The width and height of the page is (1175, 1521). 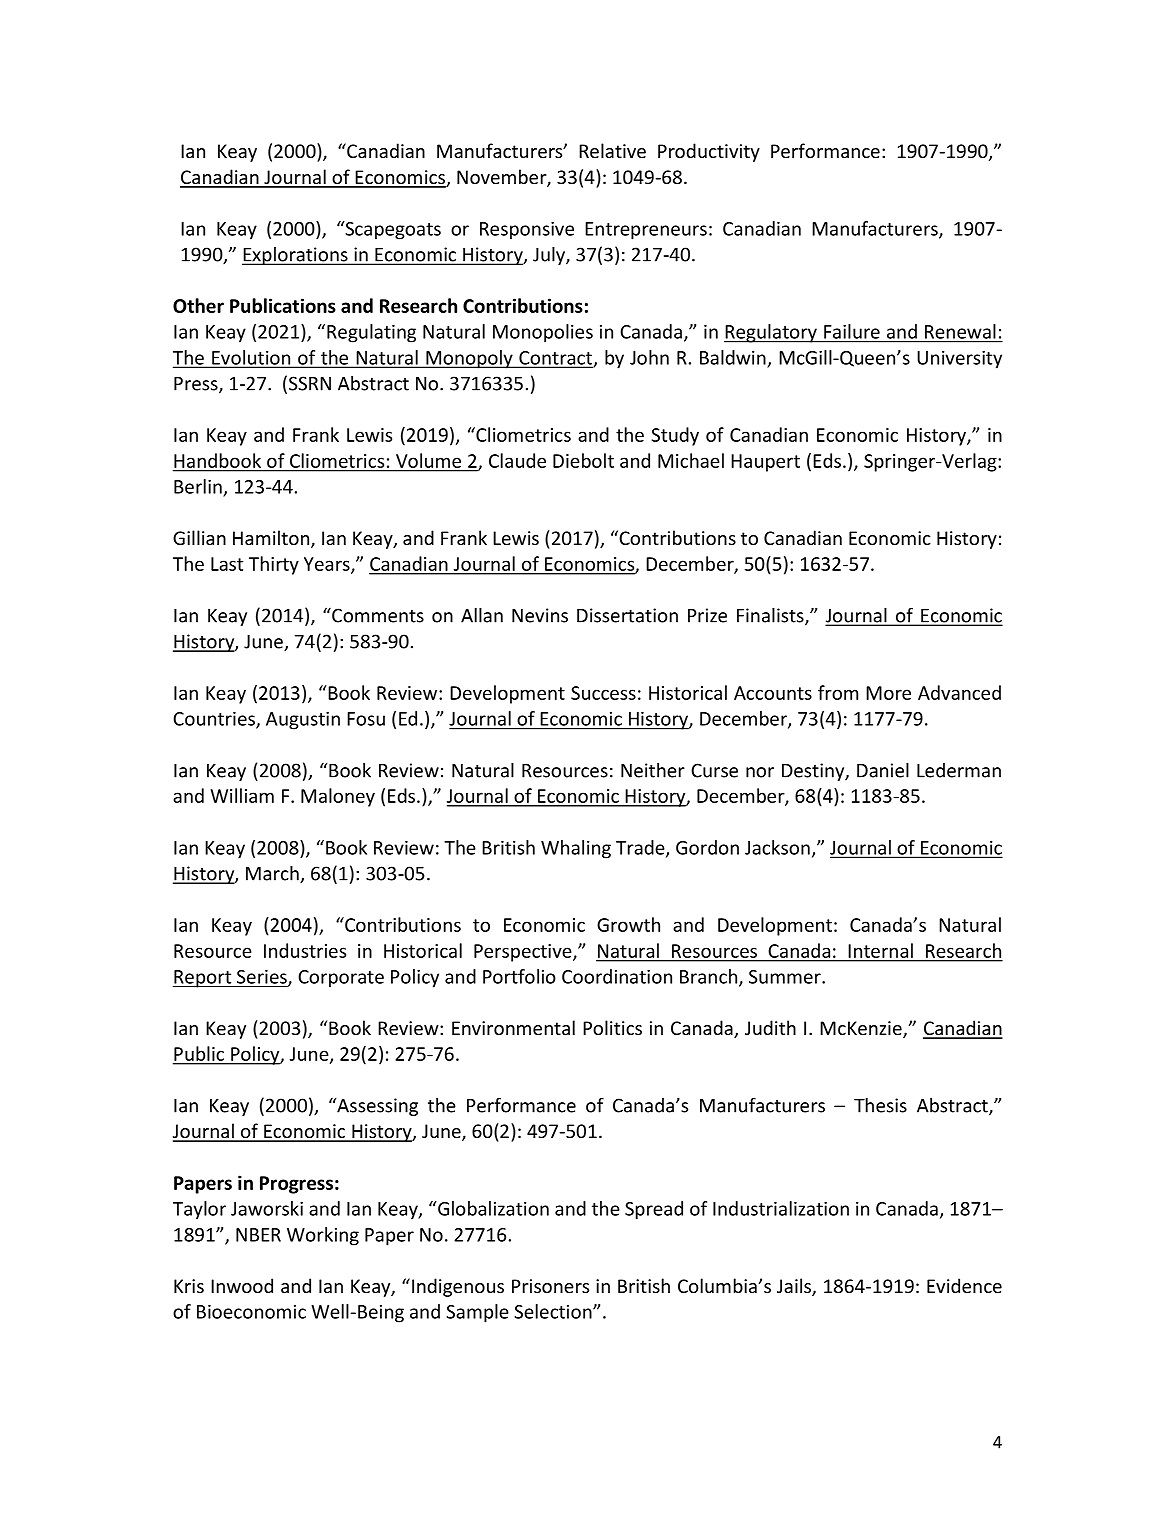 What do you see at coordinates (709, 152) in the page?
I see `Productivity` at bounding box center [709, 152].
